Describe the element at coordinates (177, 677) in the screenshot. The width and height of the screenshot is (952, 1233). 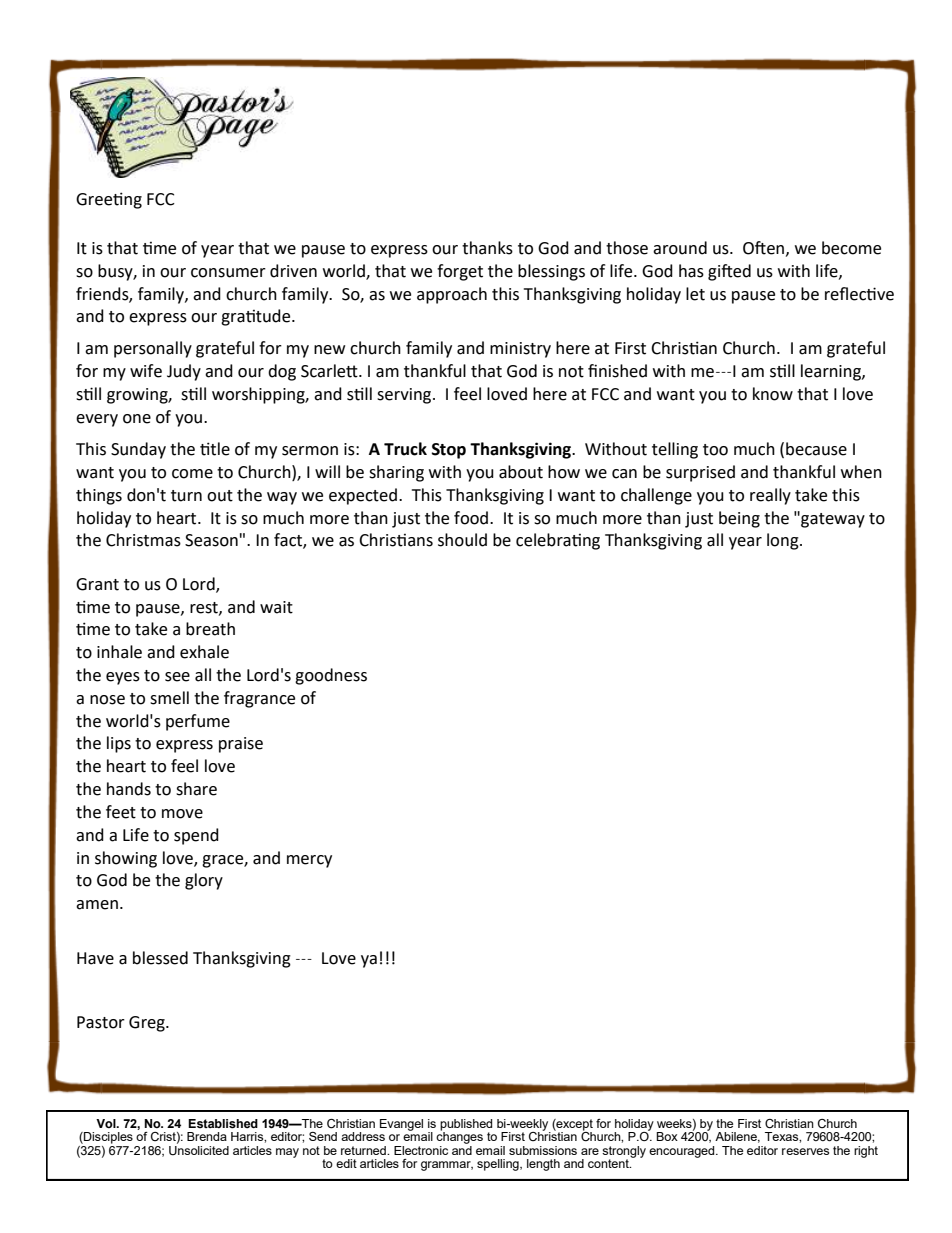
I see `see` at that location.
